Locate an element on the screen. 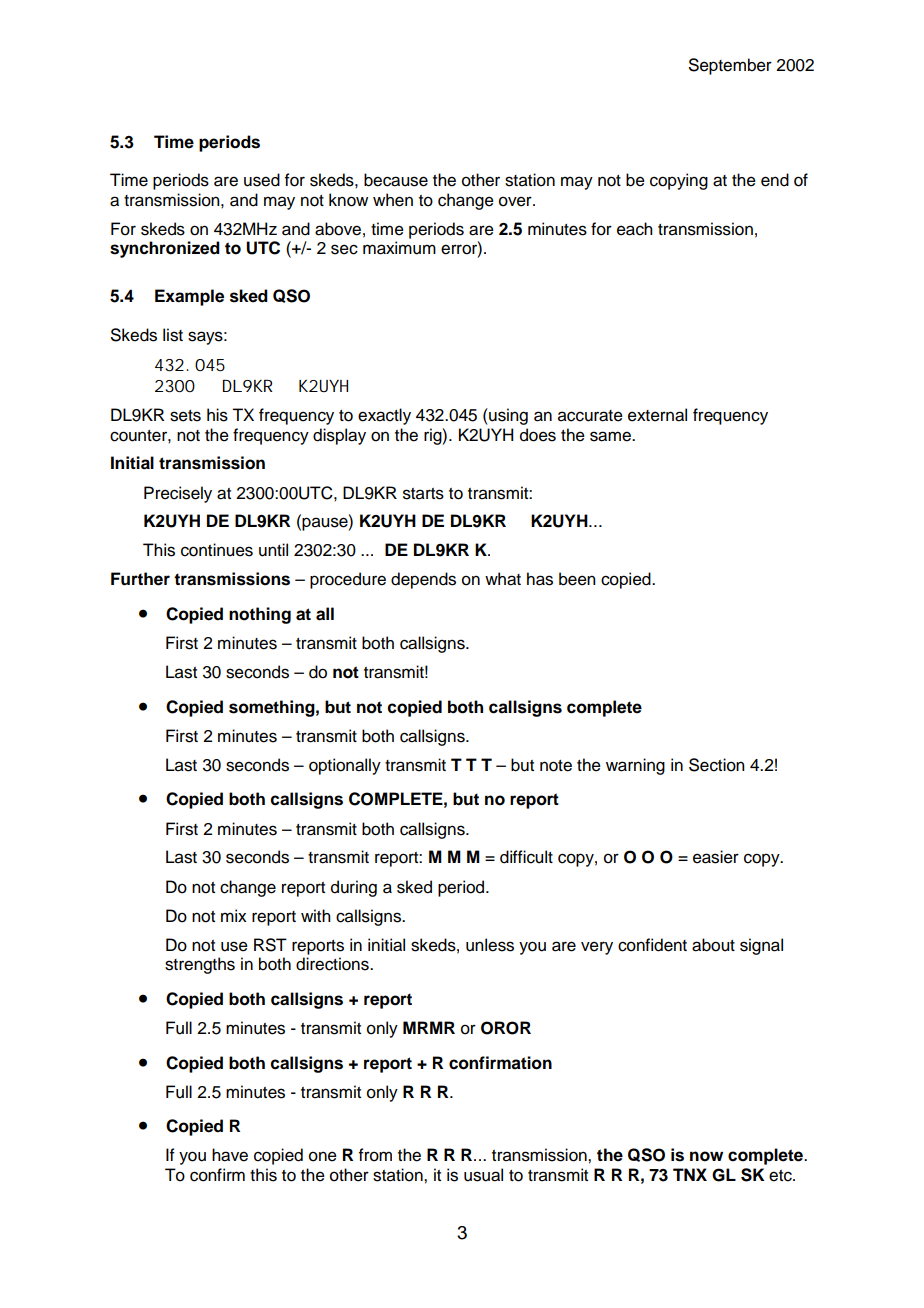  September is located at coordinates (730, 66).
